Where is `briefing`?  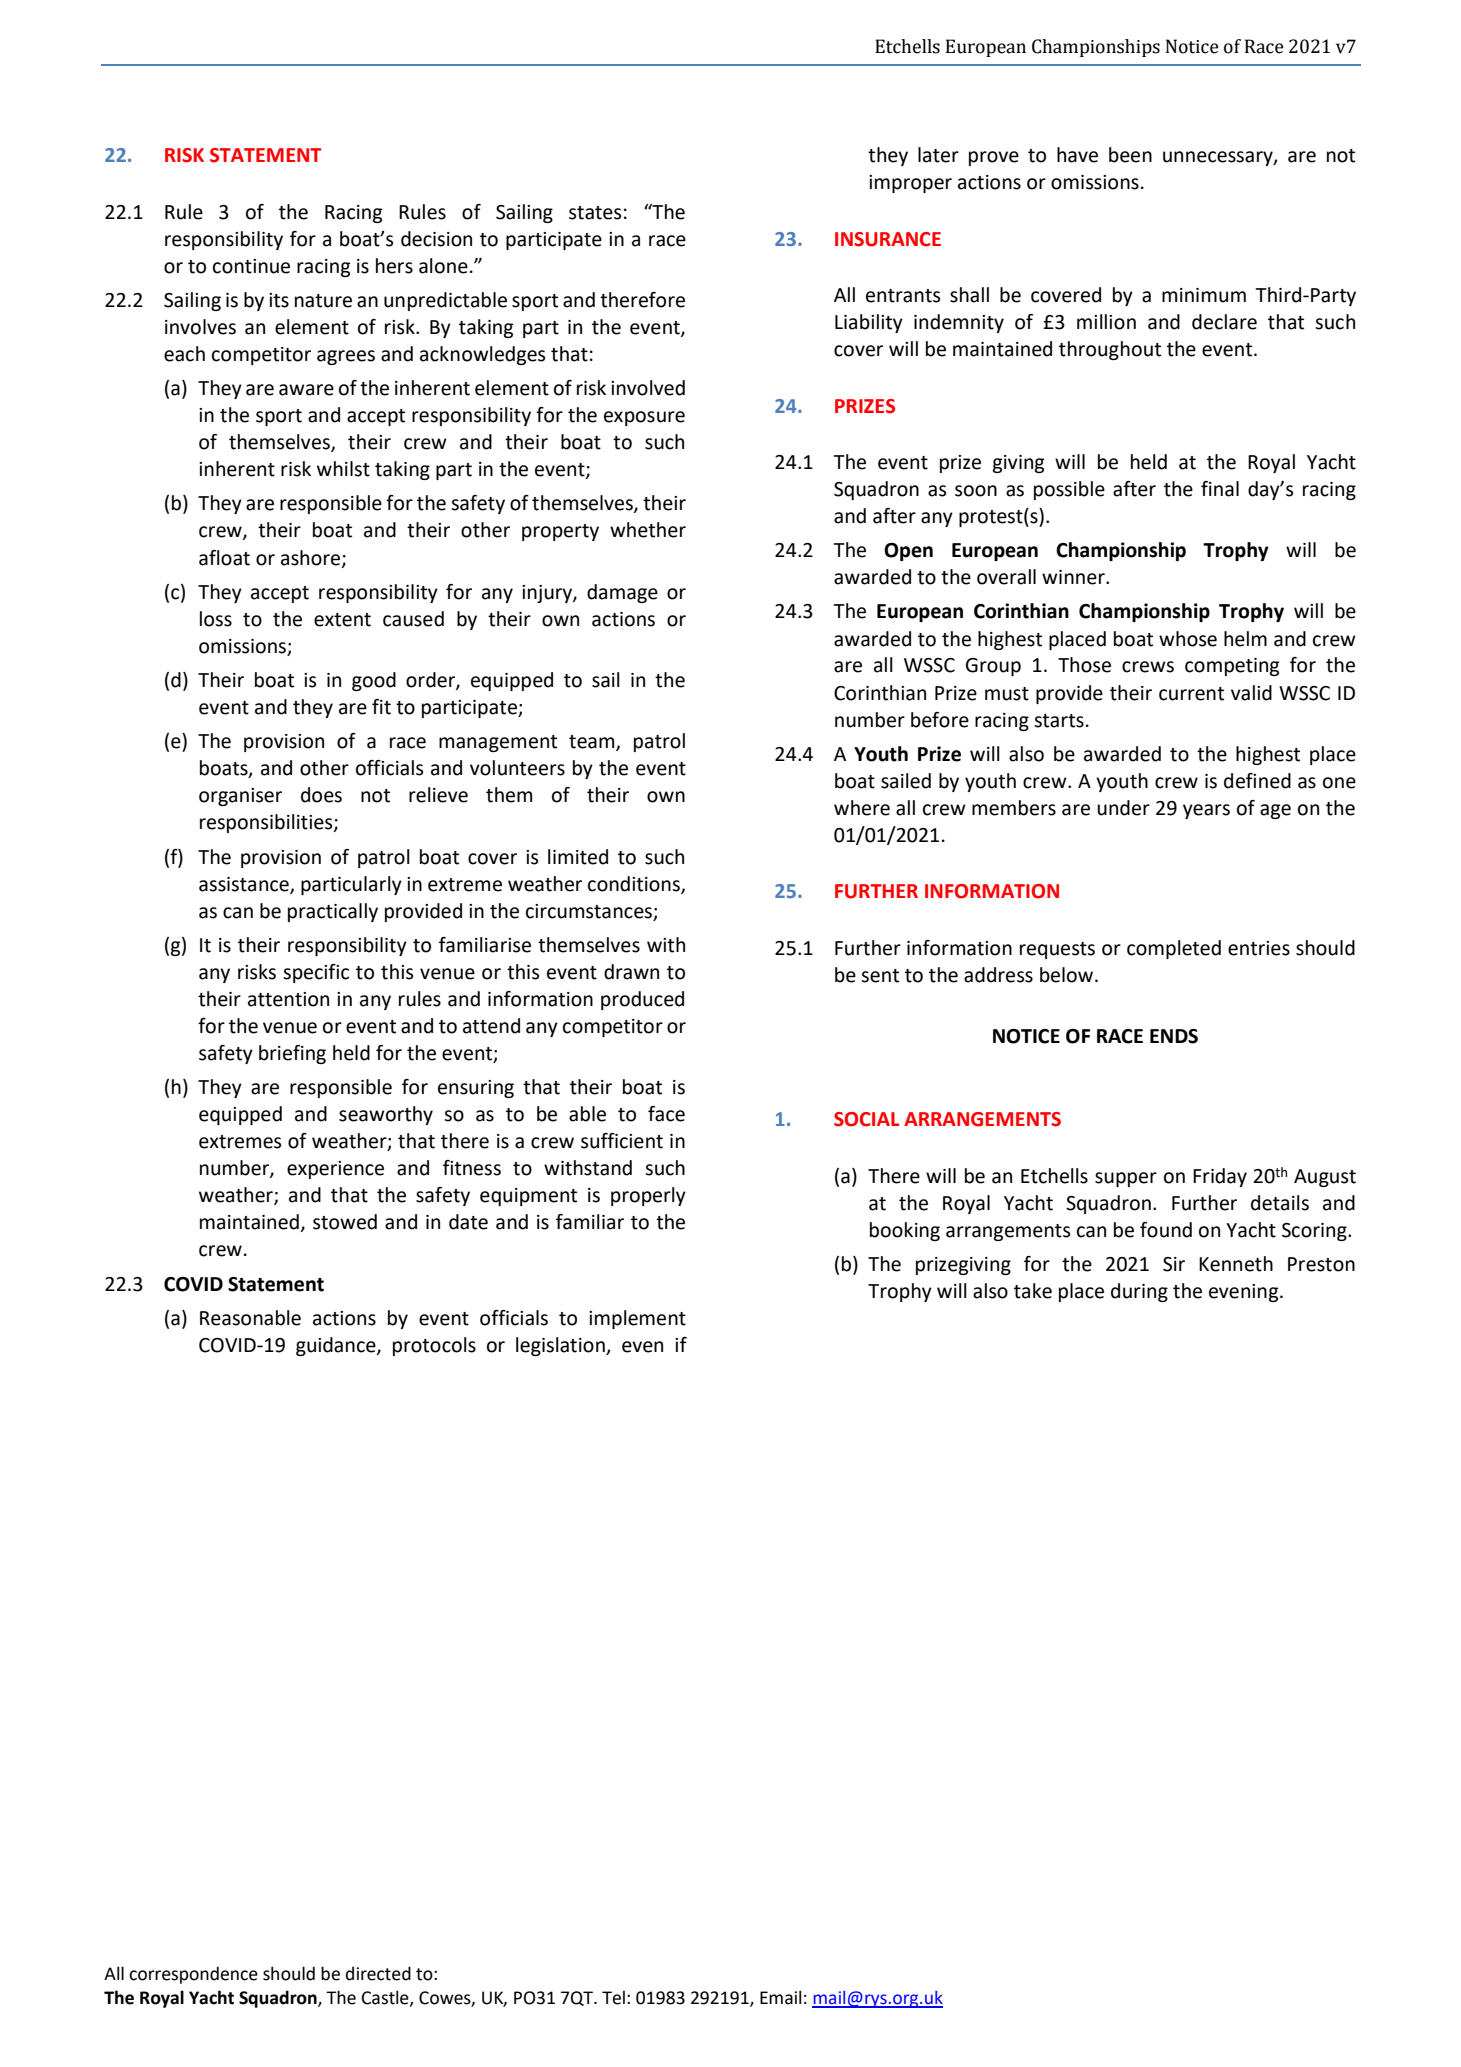
briefing is located at coordinates (292, 1054).
